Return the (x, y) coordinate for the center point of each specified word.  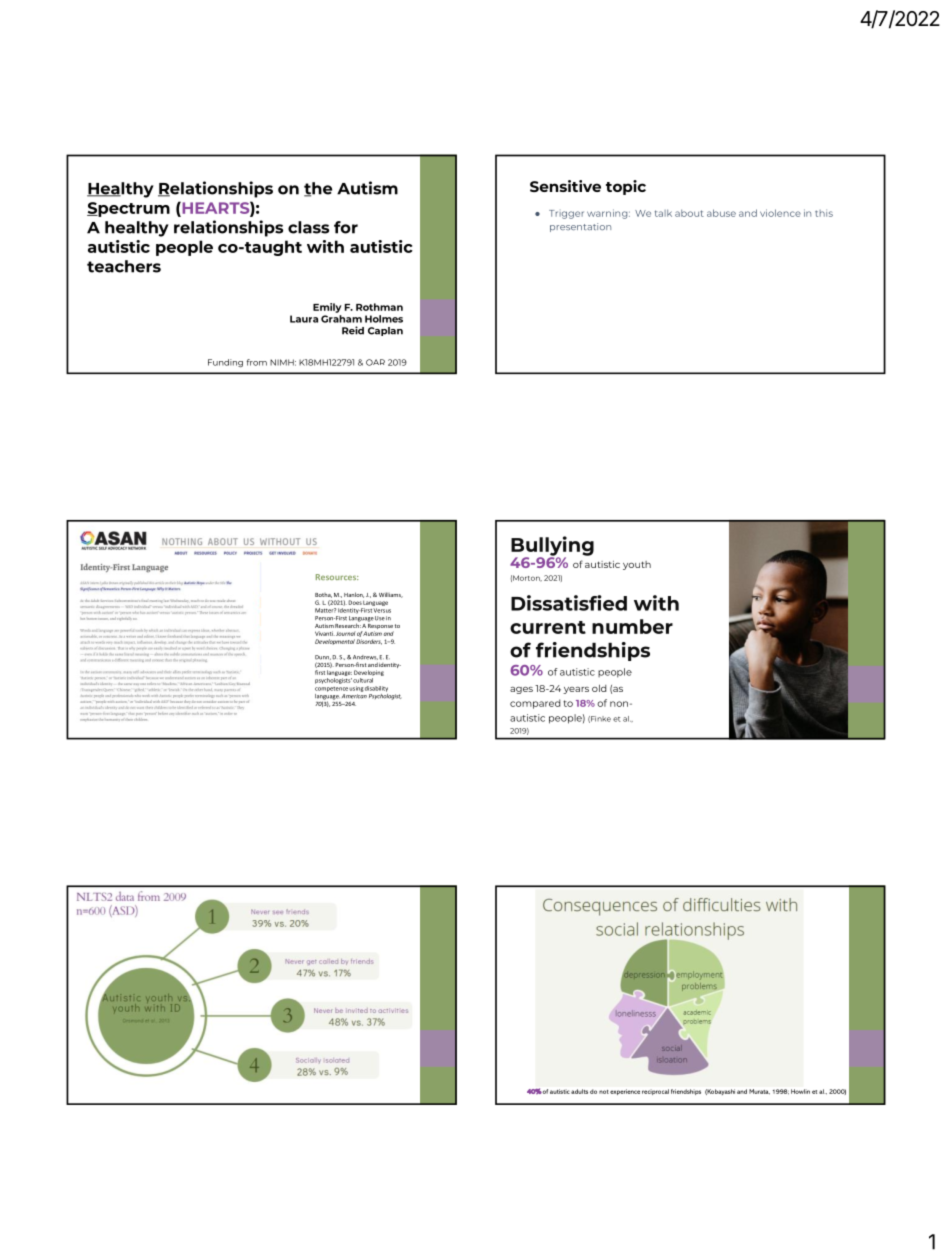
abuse (721, 213)
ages (521, 690)
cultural (363, 680)
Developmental (335, 642)
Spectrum (128, 209)
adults (579, 1091)
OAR (375, 362)
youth (637, 565)
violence (780, 213)
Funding (225, 363)
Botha (323, 595)
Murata (759, 1091)
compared (535, 704)
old (599, 688)
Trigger (566, 214)
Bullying (552, 547)
